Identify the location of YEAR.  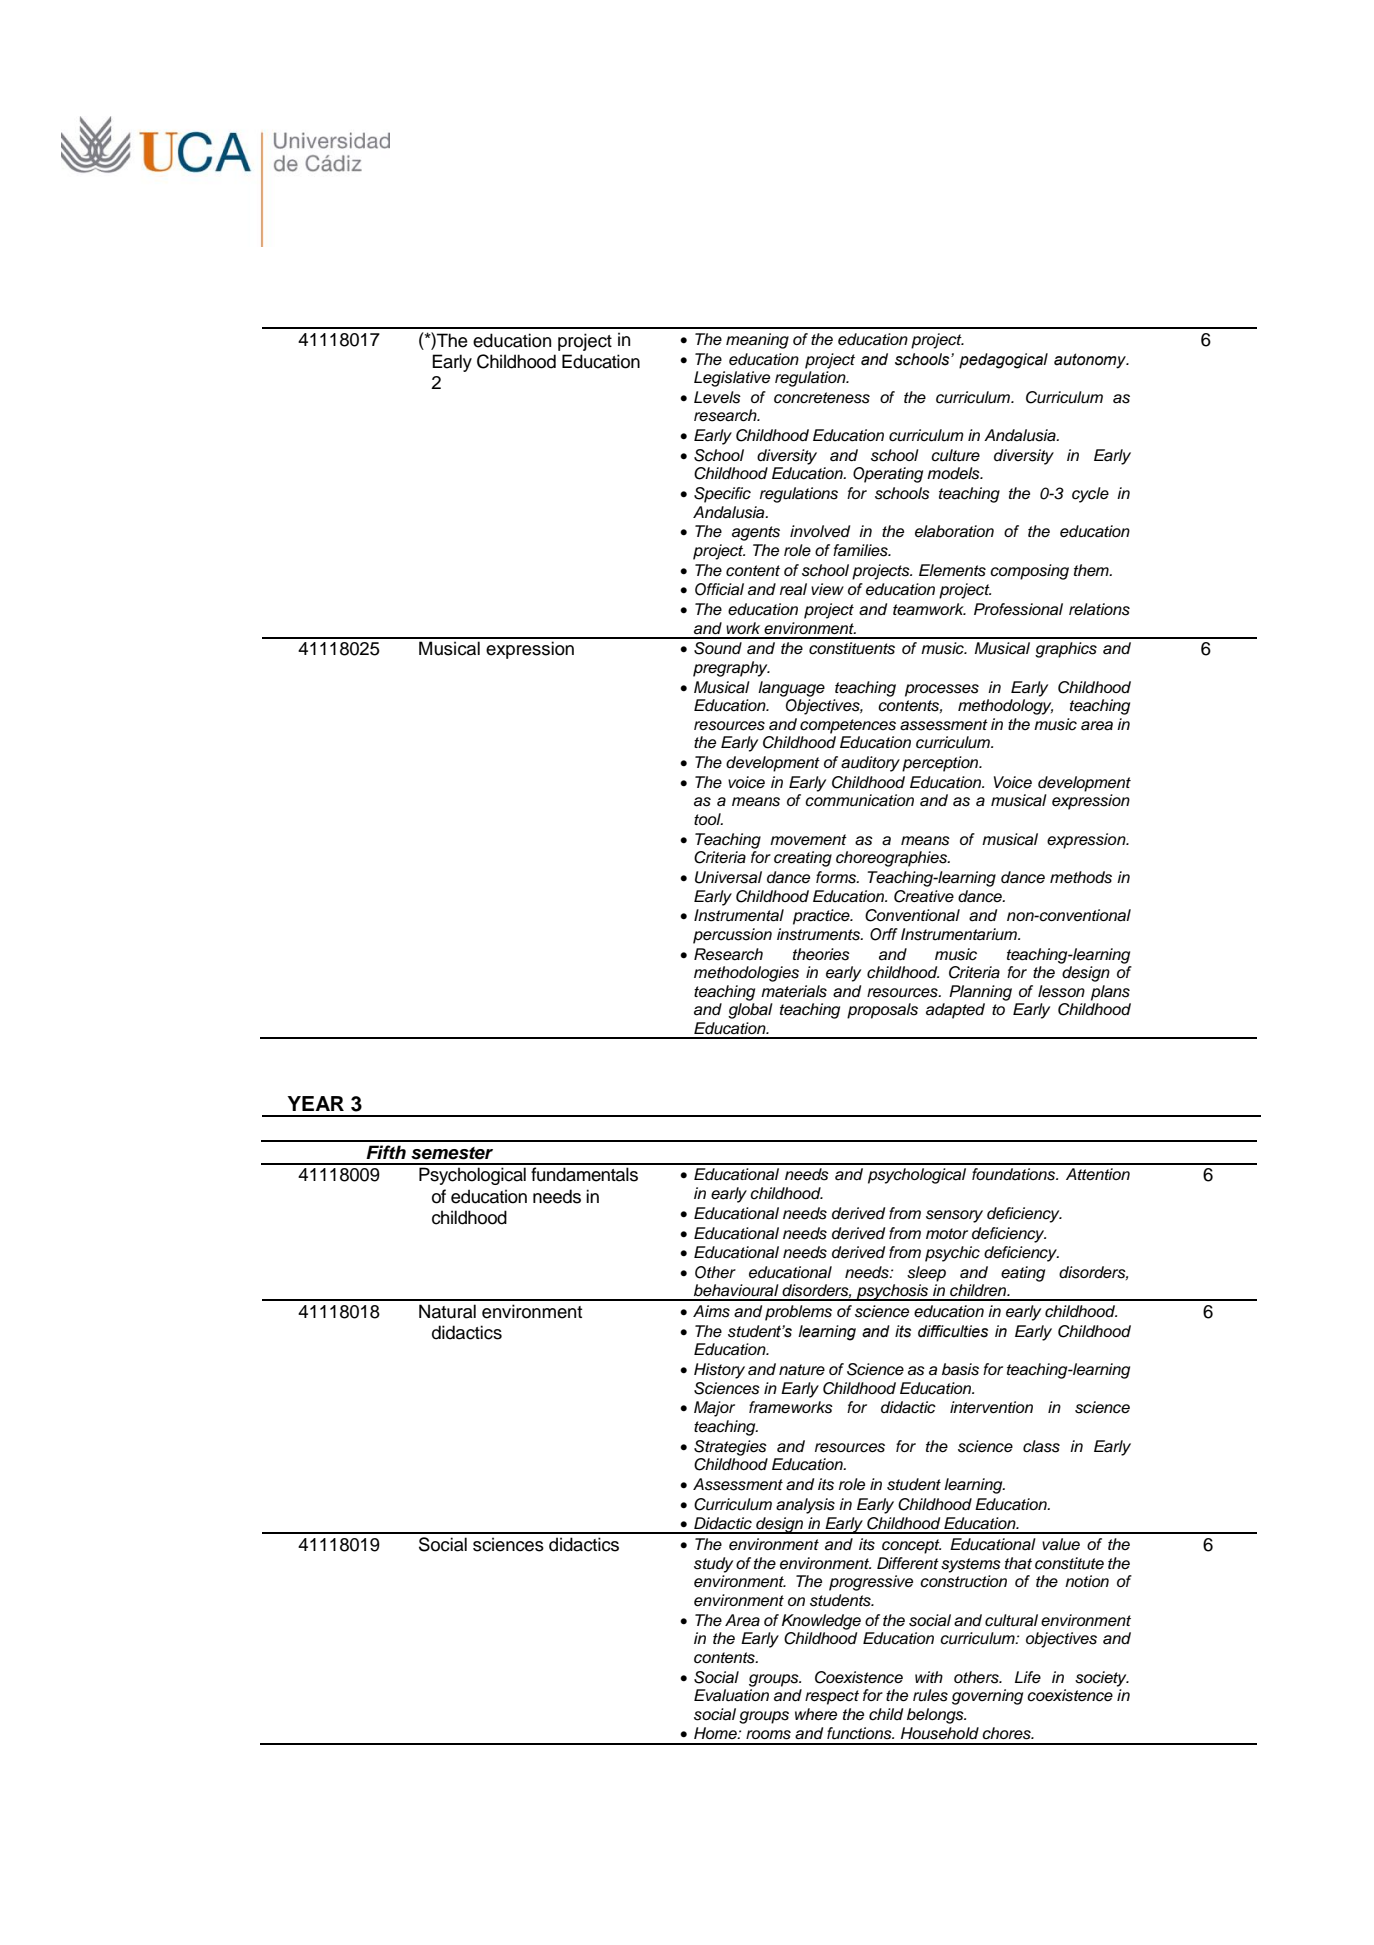
(315, 1103).
